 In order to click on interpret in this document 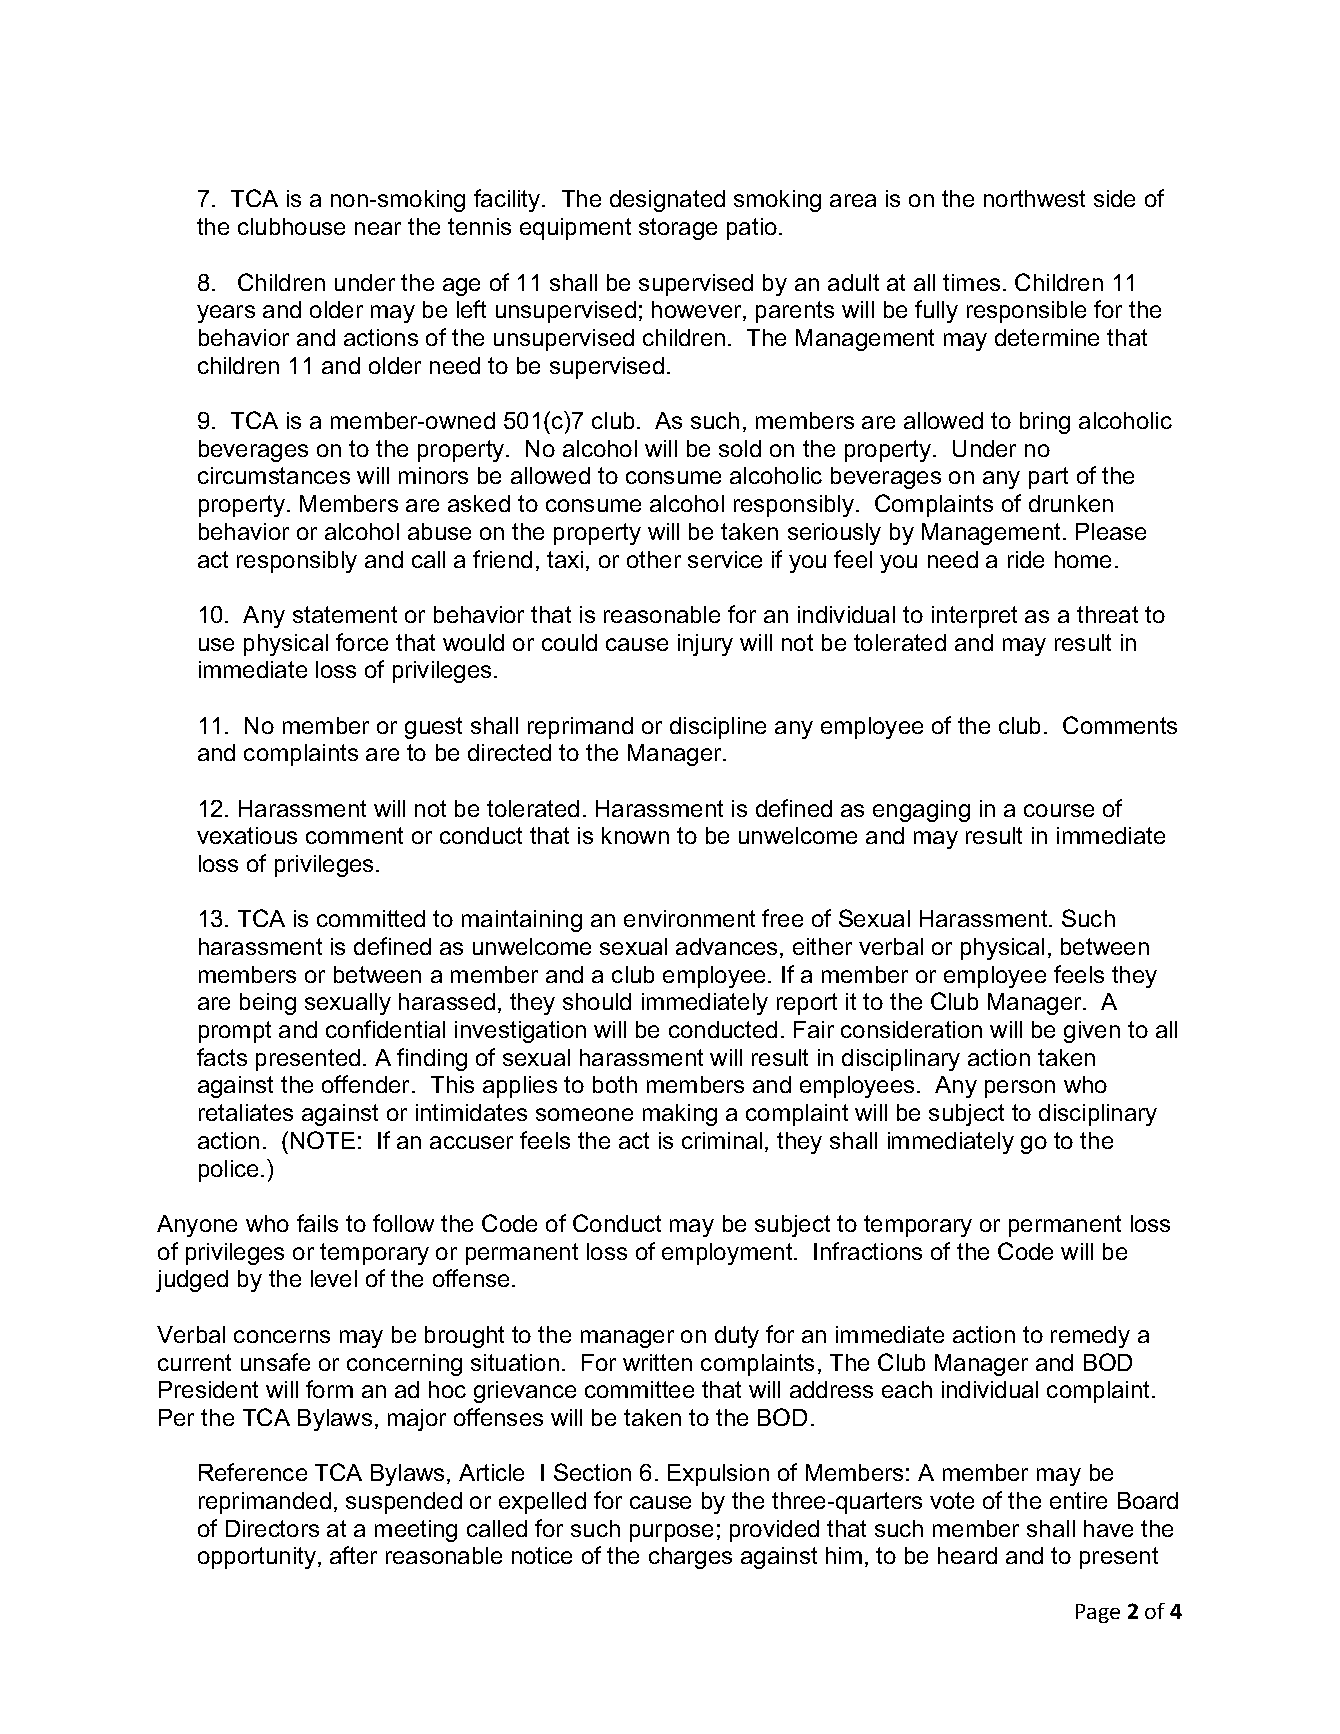, I will do `click(974, 617)`.
